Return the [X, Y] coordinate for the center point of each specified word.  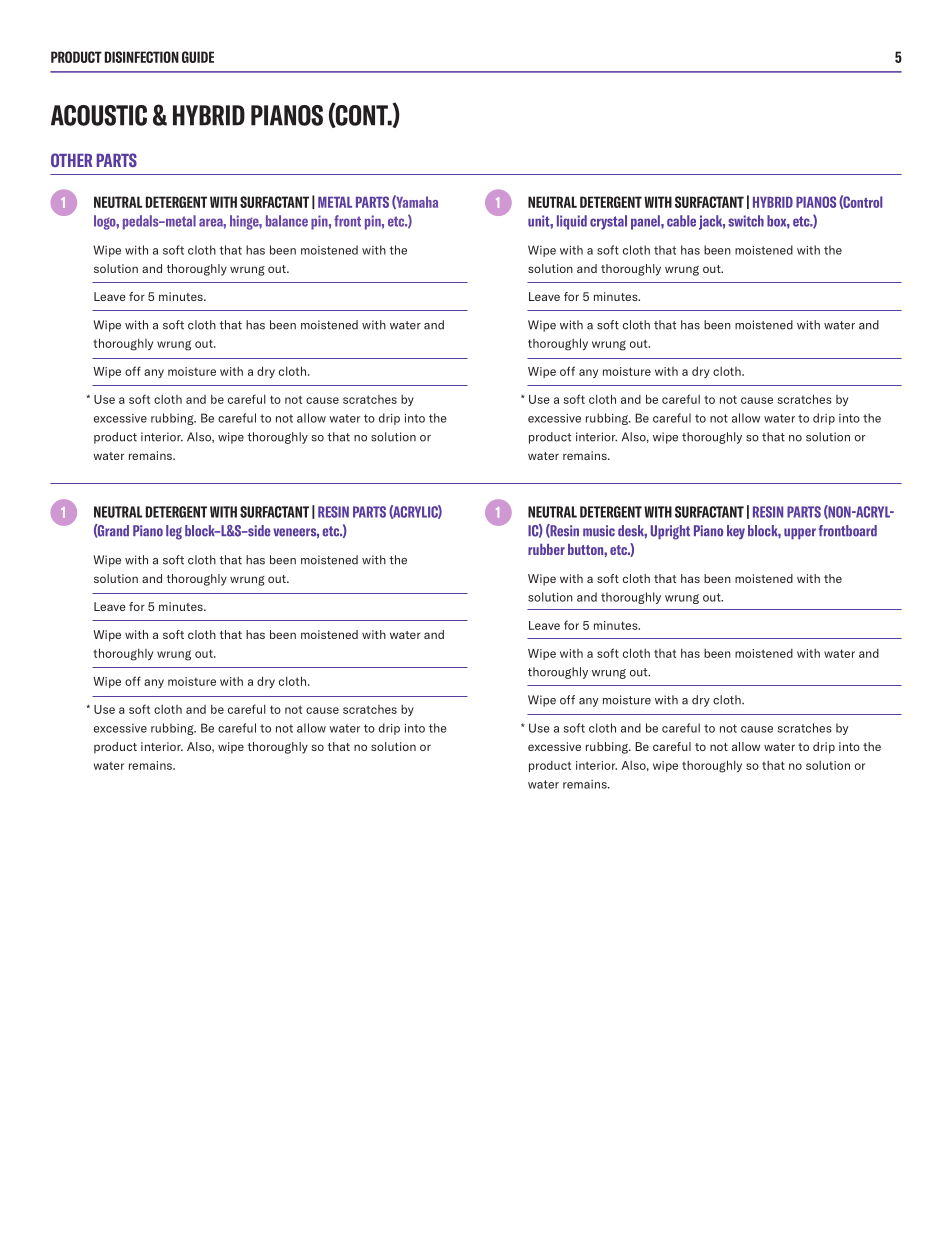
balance [287, 221]
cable [681, 221]
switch [746, 221]
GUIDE [198, 57]
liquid [572, 222]
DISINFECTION [142, 57]
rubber [546, 549]
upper [800, 533]
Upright [670, 532]
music [599, 531]
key [736, 532]
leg [174, 532]
